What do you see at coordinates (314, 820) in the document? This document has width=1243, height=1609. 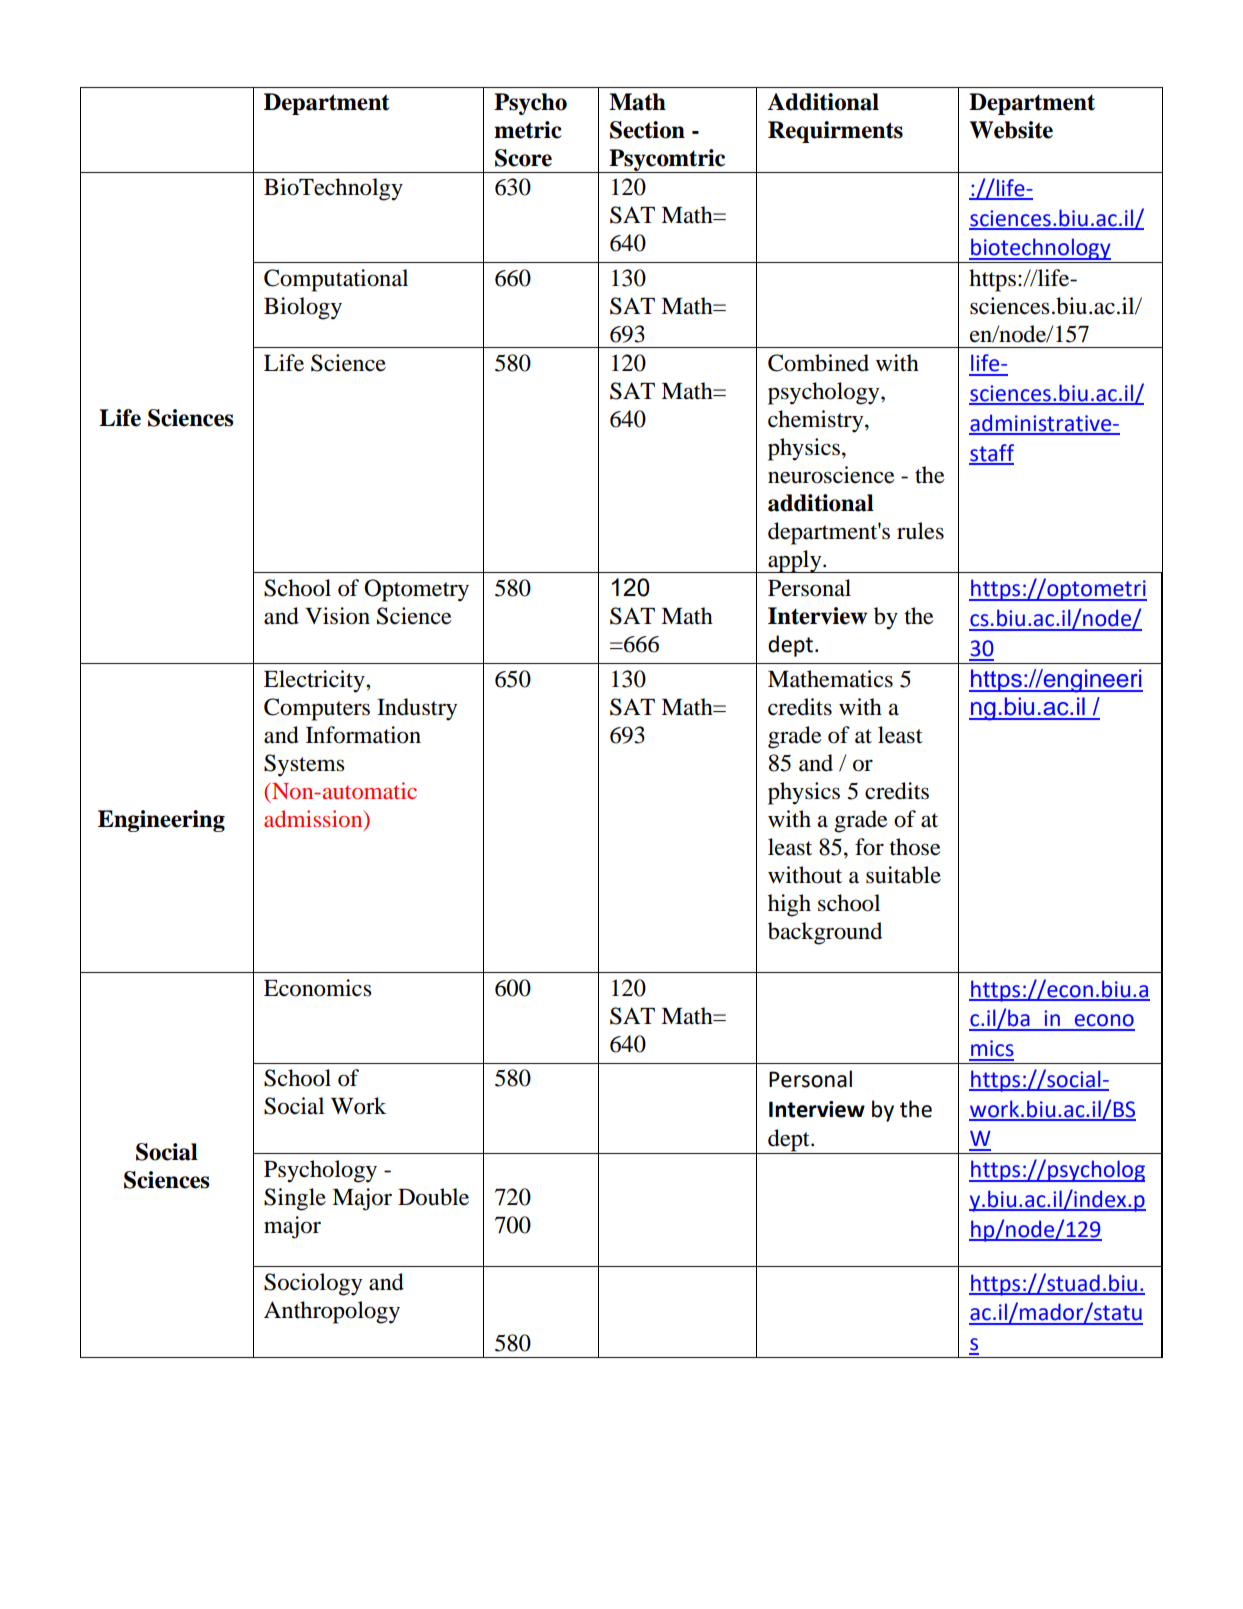 I see `admission` at bounding box center [314, 820].
